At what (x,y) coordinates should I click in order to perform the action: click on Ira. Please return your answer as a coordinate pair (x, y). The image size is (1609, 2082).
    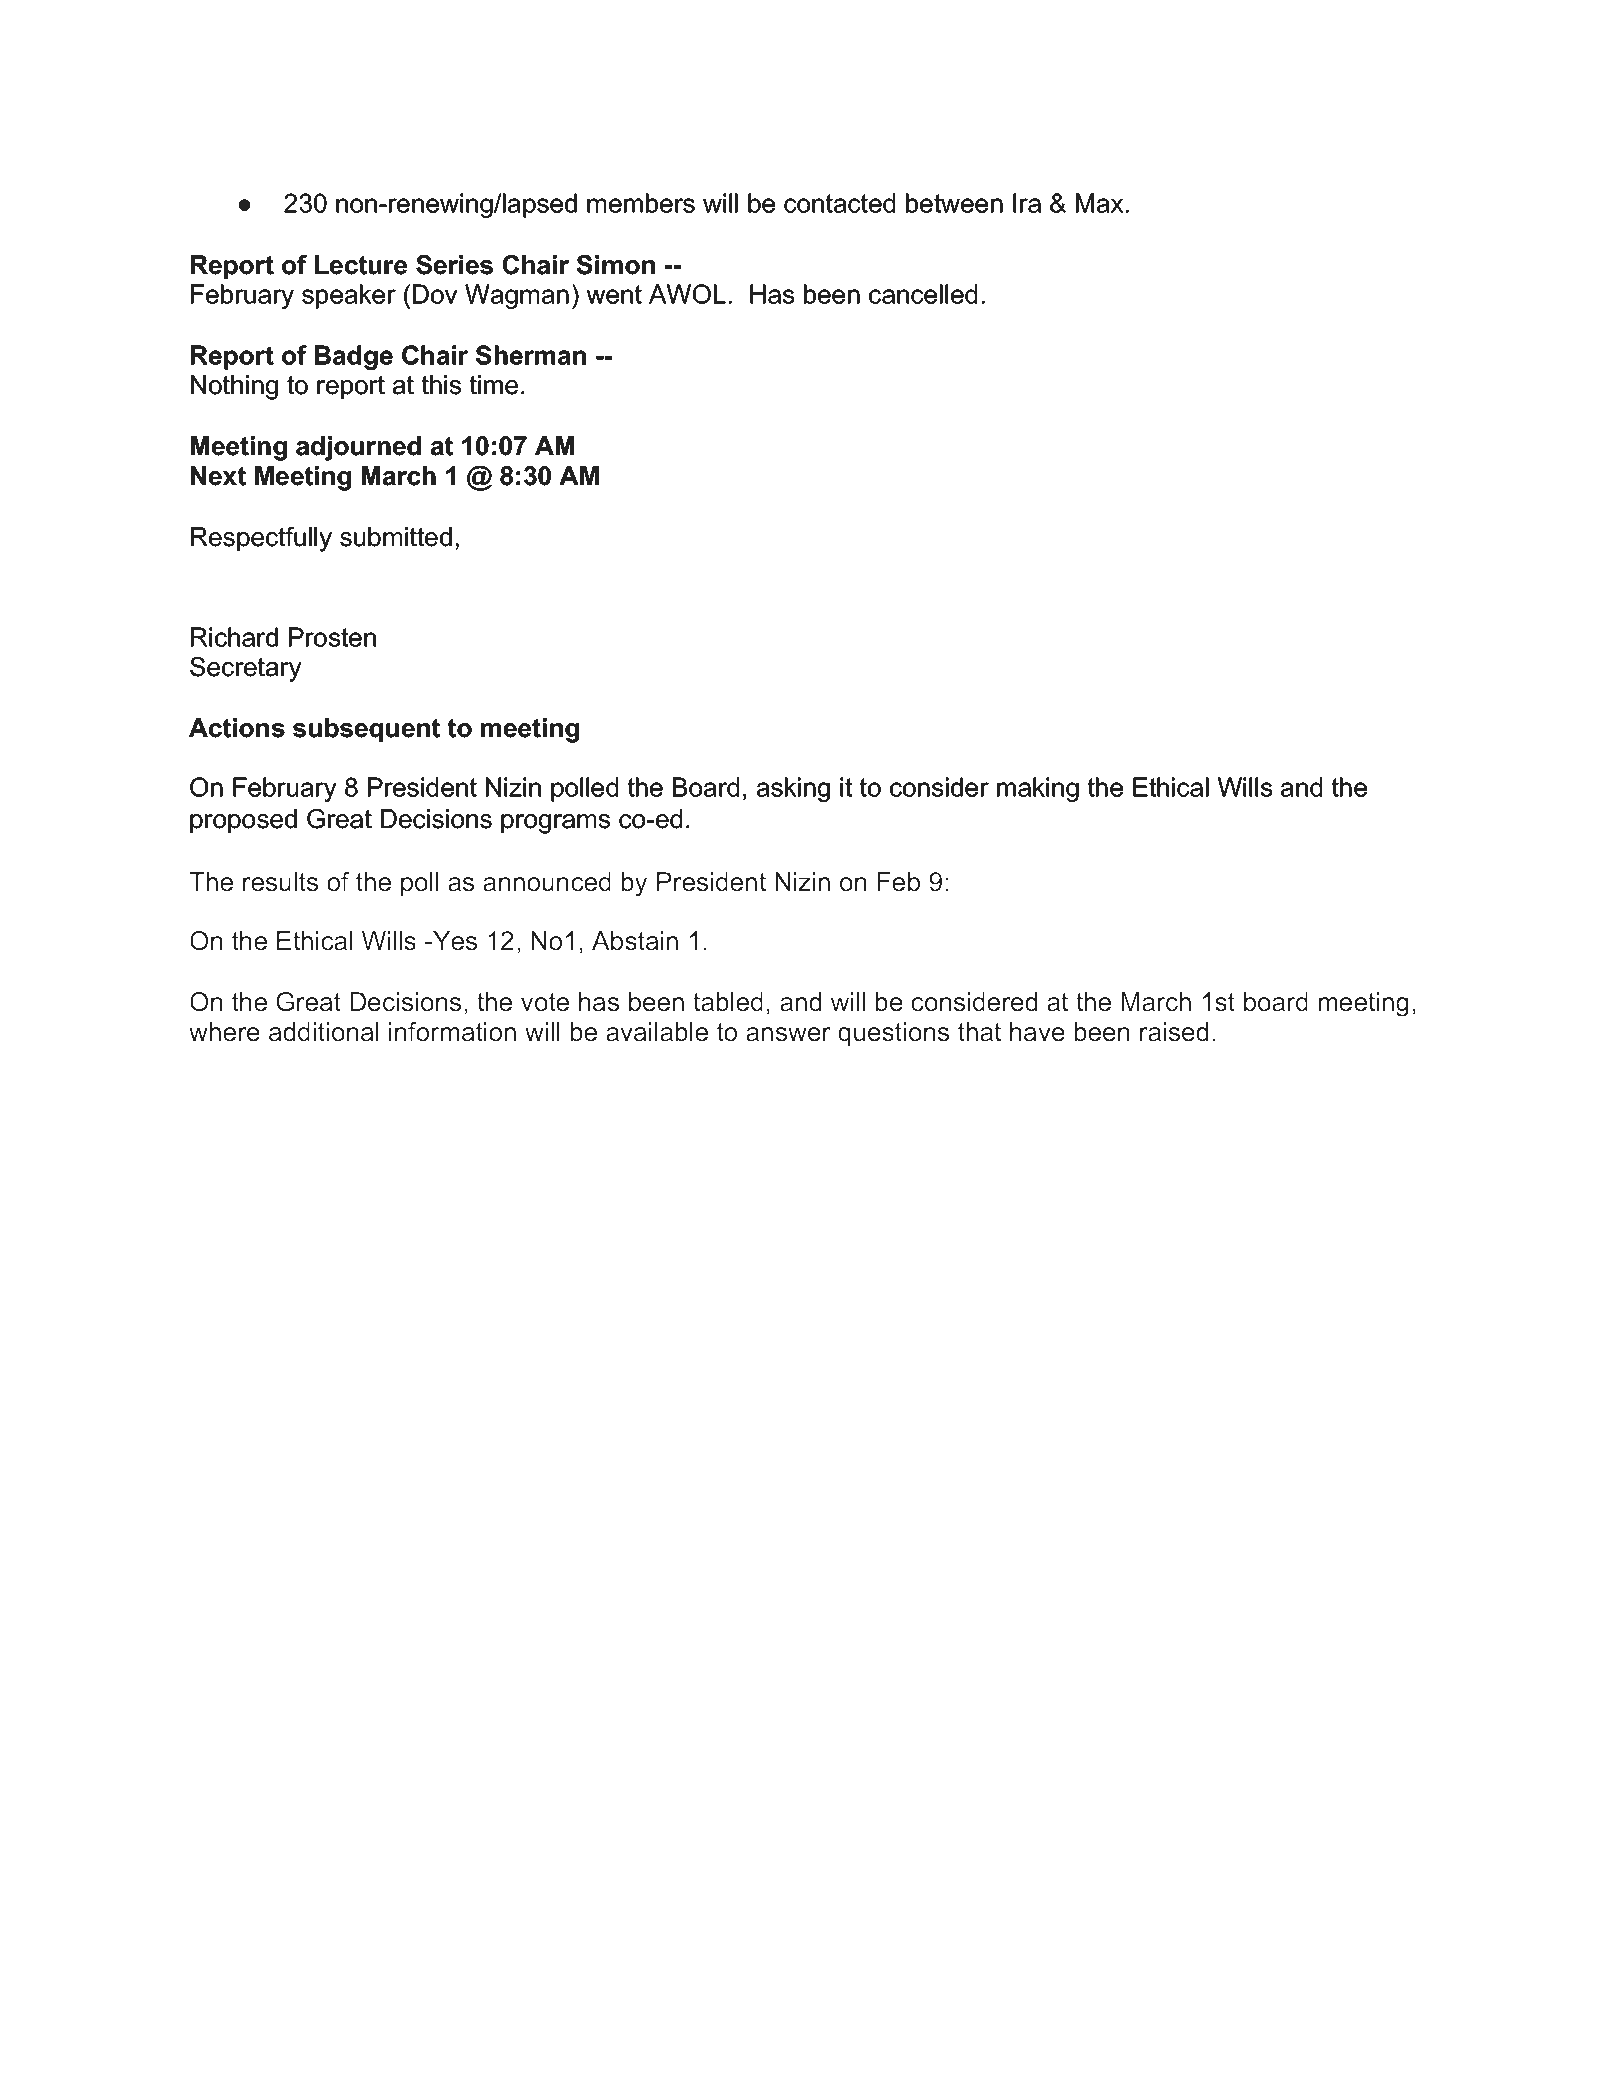
    Looking at the image, I should click on (1027, 203).
